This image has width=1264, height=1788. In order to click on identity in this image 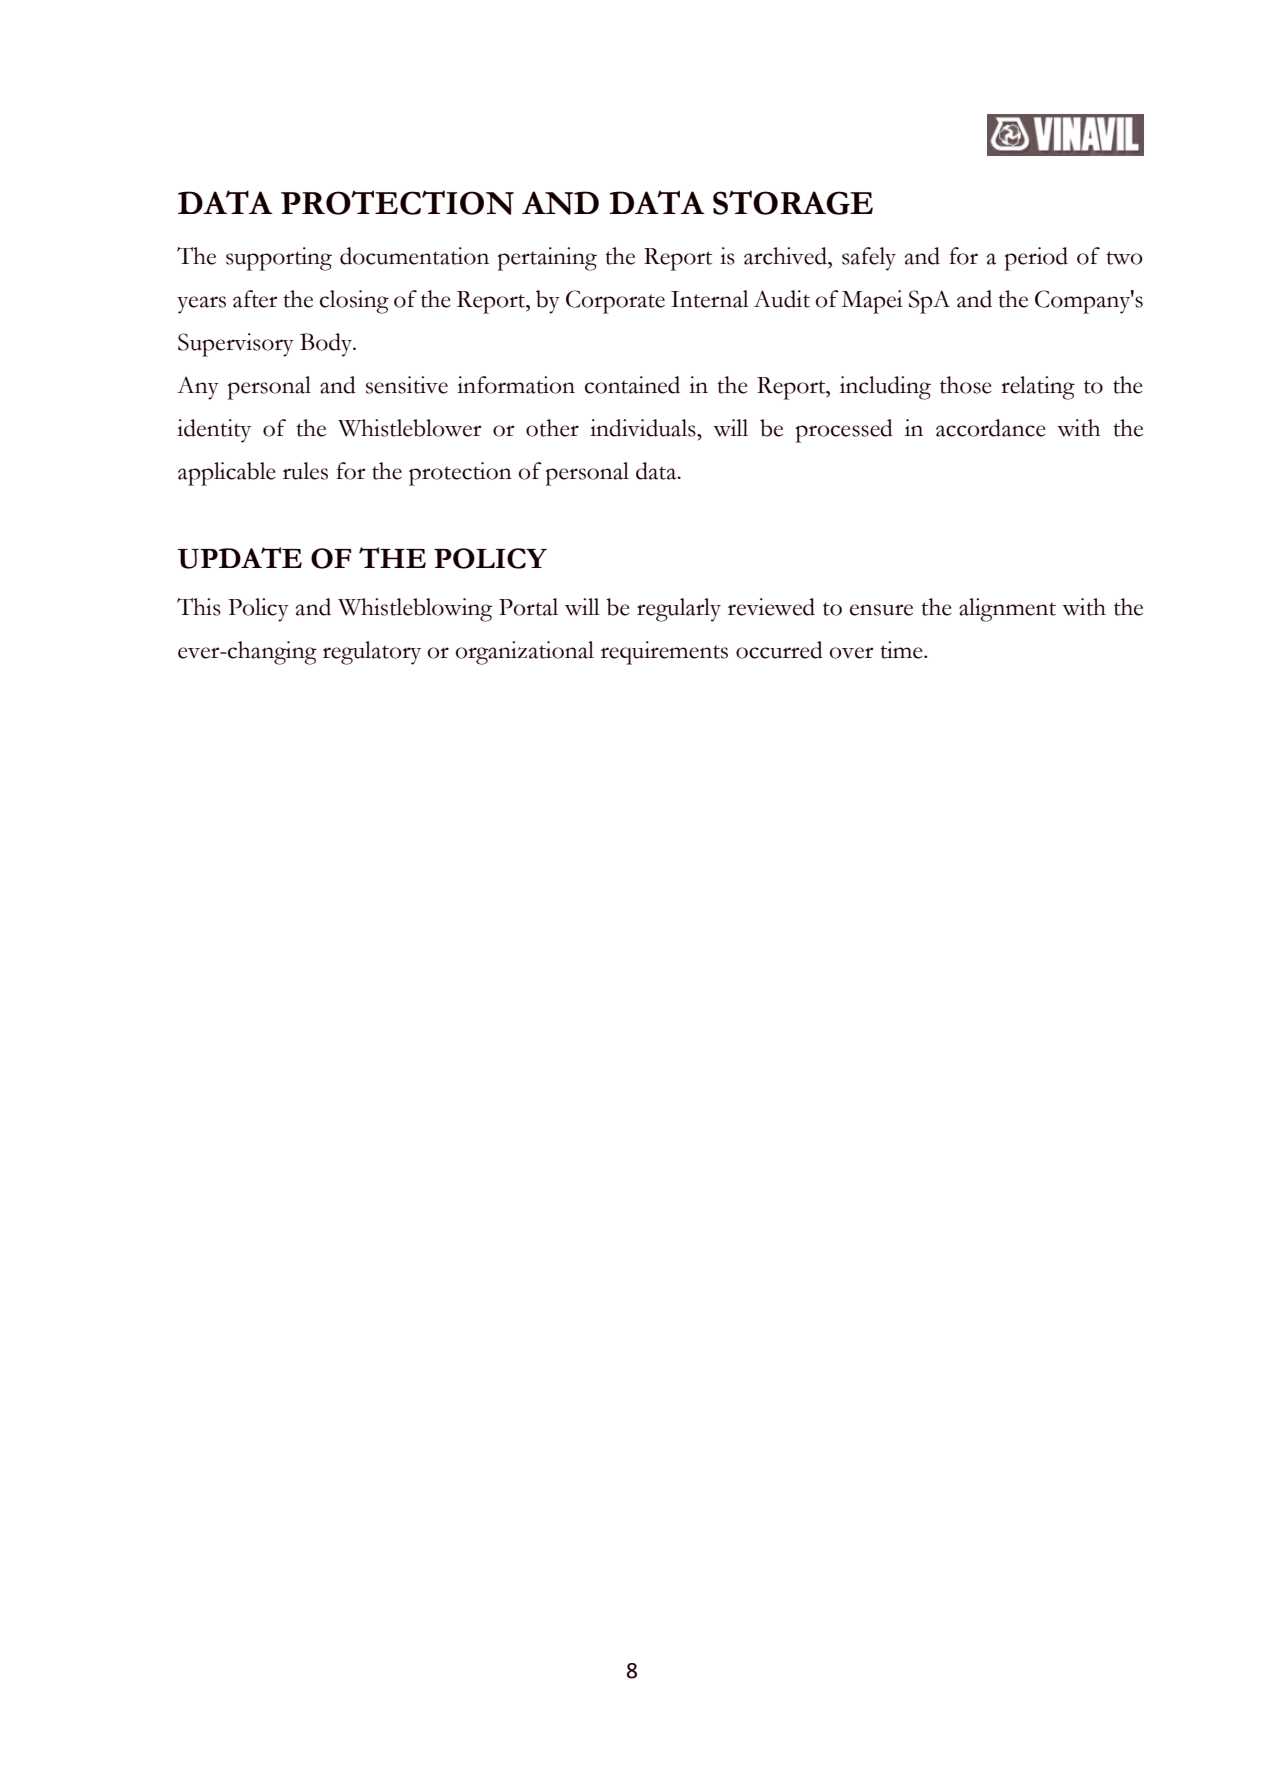, I will do `click(214, 431)`.
